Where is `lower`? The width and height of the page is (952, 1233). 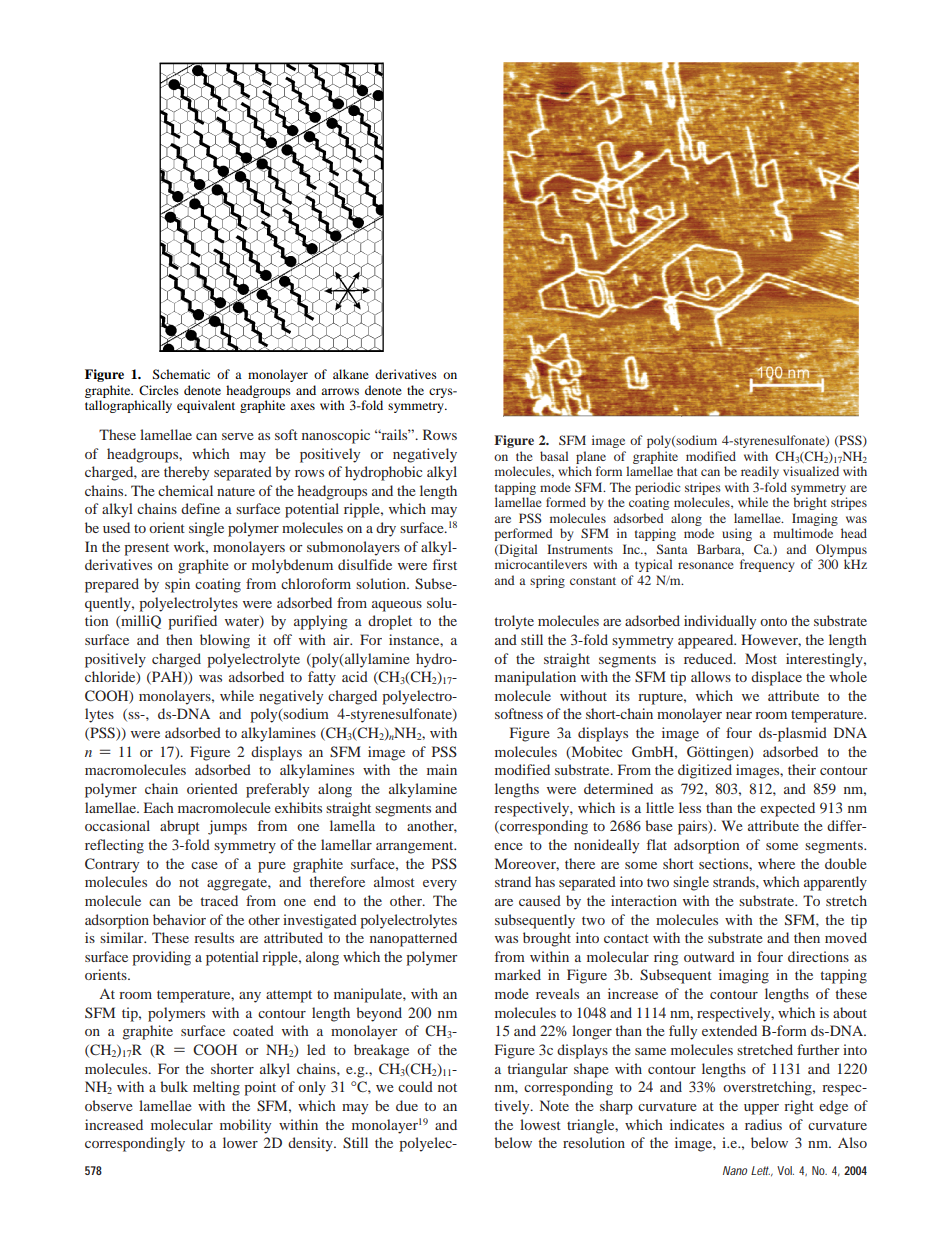 lower is located at coordinates (240, 1142).
